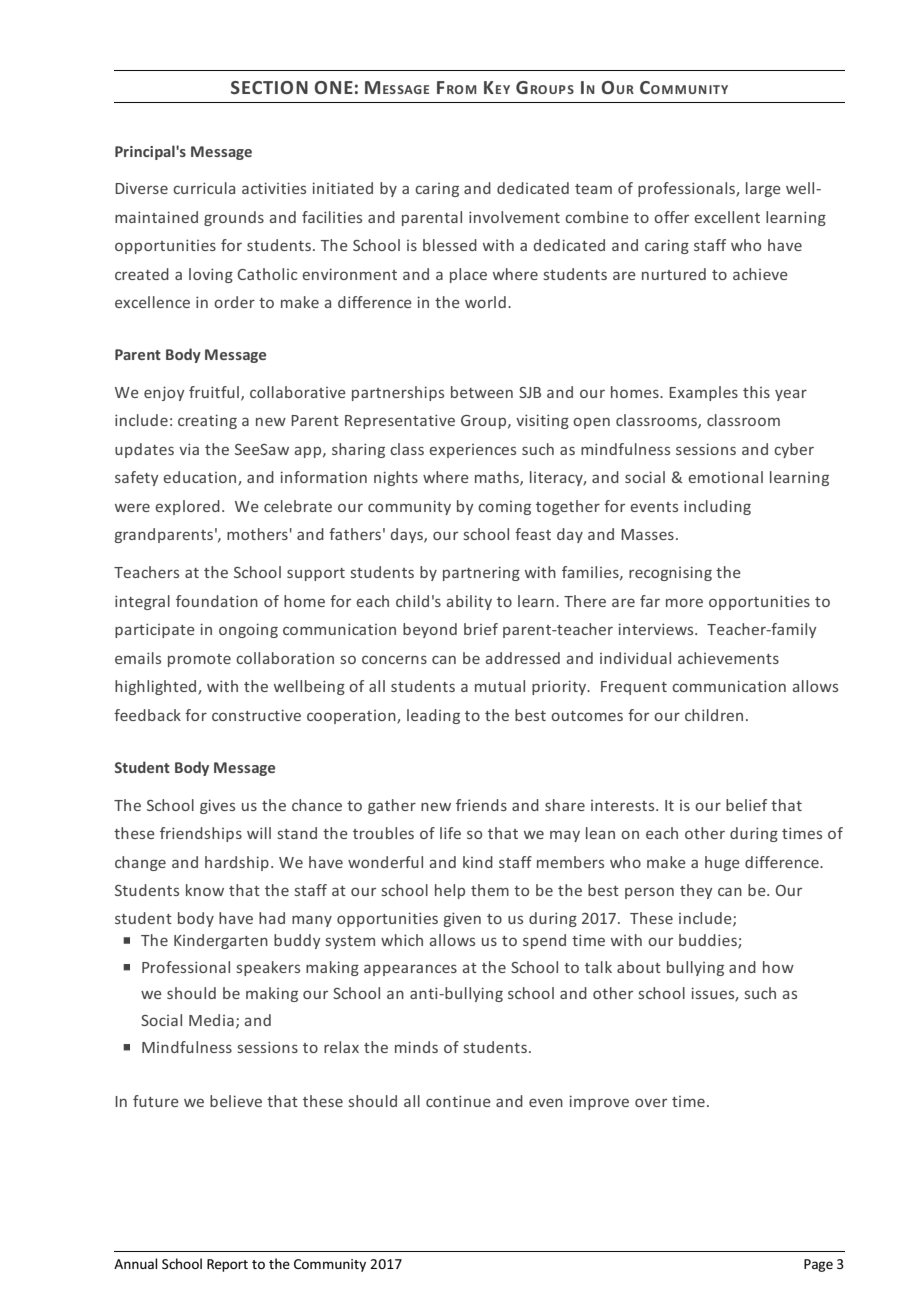 This screenshot has height=1308, width=924. I want to click on interviews, so click(657, 629).
